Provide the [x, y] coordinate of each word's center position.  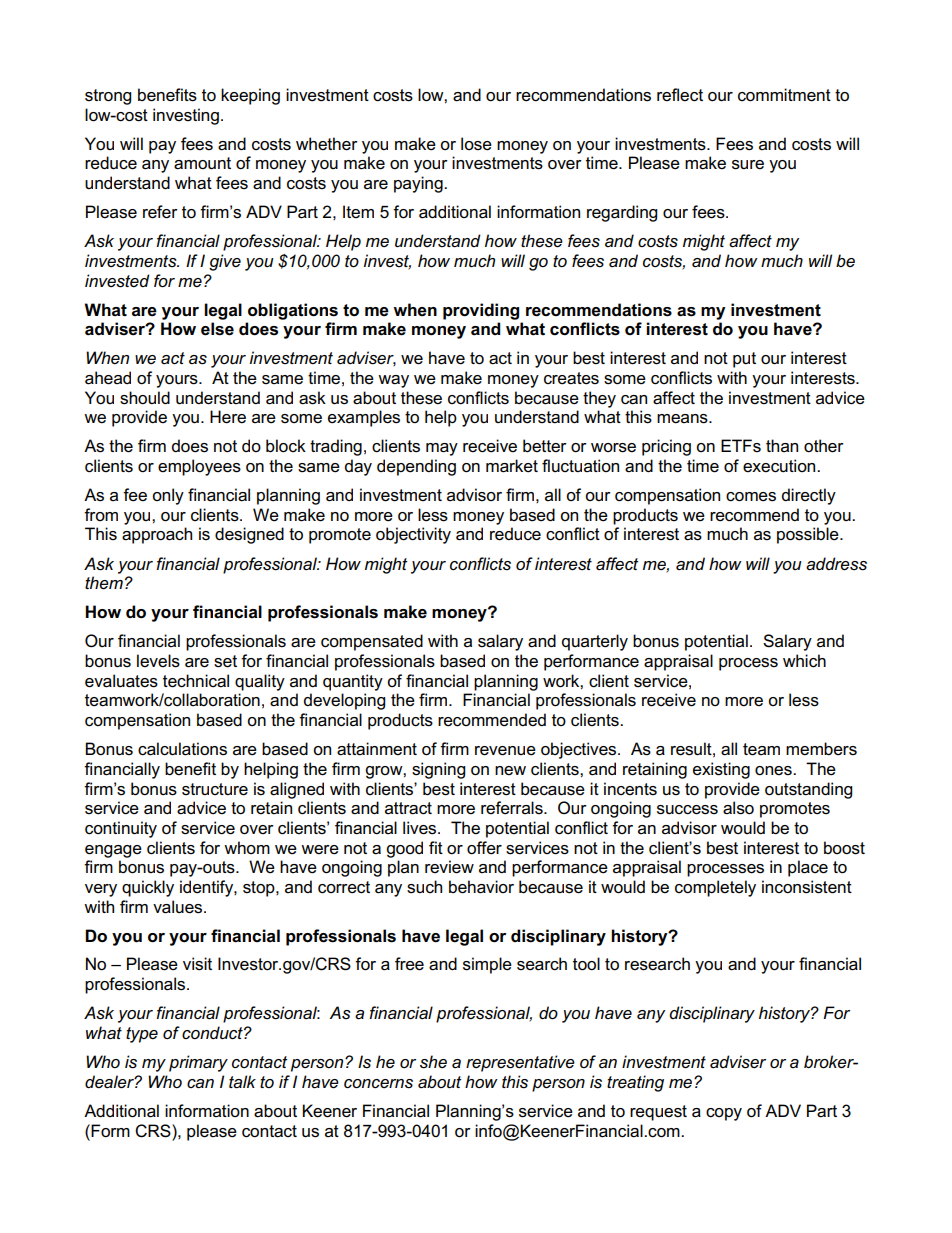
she [433, 1062]
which [804, 661]
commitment [784, 95]
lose [476, 144]
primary [198, 1063]
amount [202, 163]
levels [158, 661]
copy [724, 1114]
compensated [372, 642]
